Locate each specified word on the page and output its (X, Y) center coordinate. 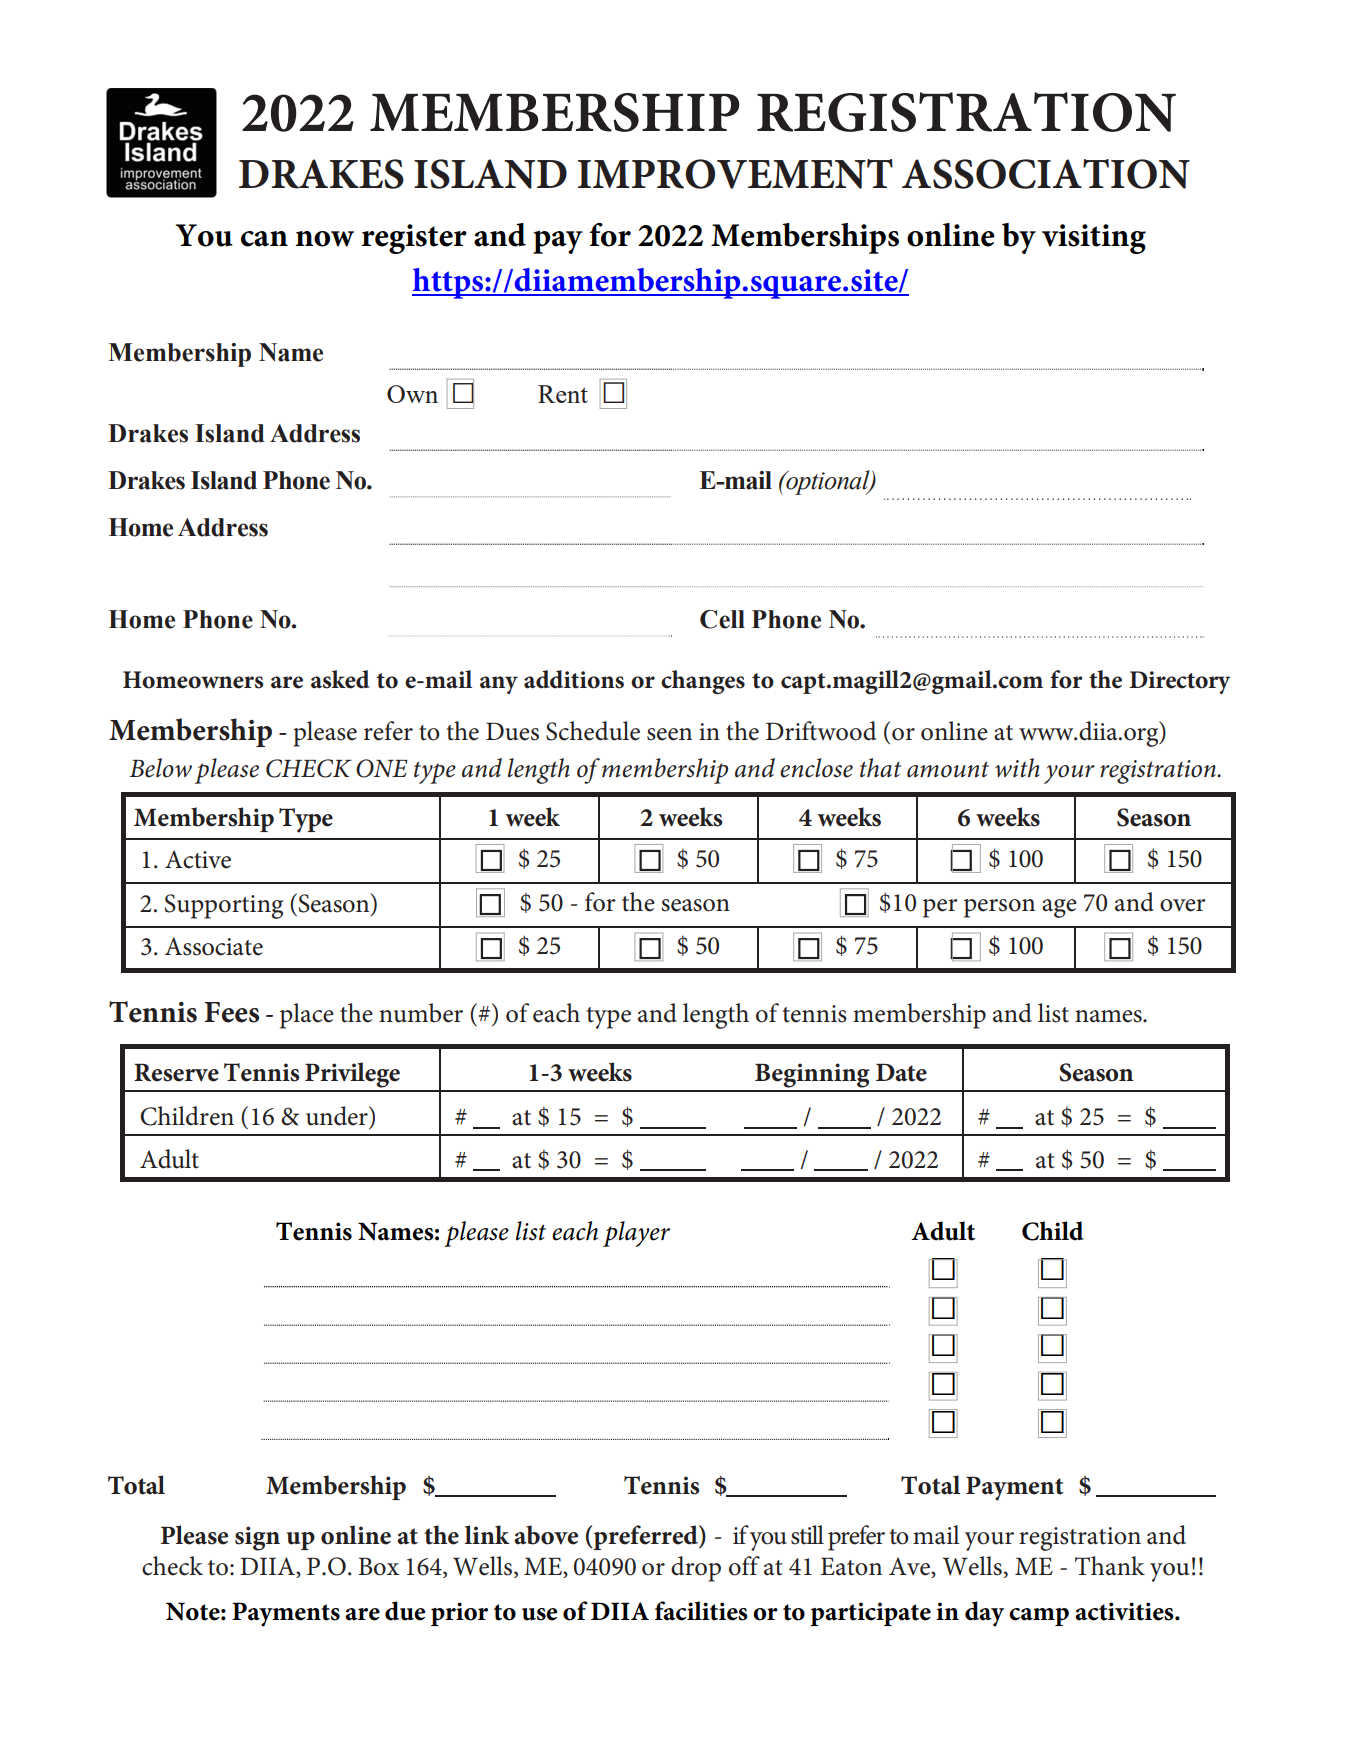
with (1017, 767)
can (264, 239)
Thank (1110, 1566)
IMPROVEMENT (735, 174)
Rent (563, 394)
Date (901, 1072)
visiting (1094, 239)
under (338, 1116)
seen (669, 734)
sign (257, 1538)
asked (340, 679)
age (1059, 908)
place (307, 1016)
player (636, 1234)
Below (160, 768)
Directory (1179, 682)
